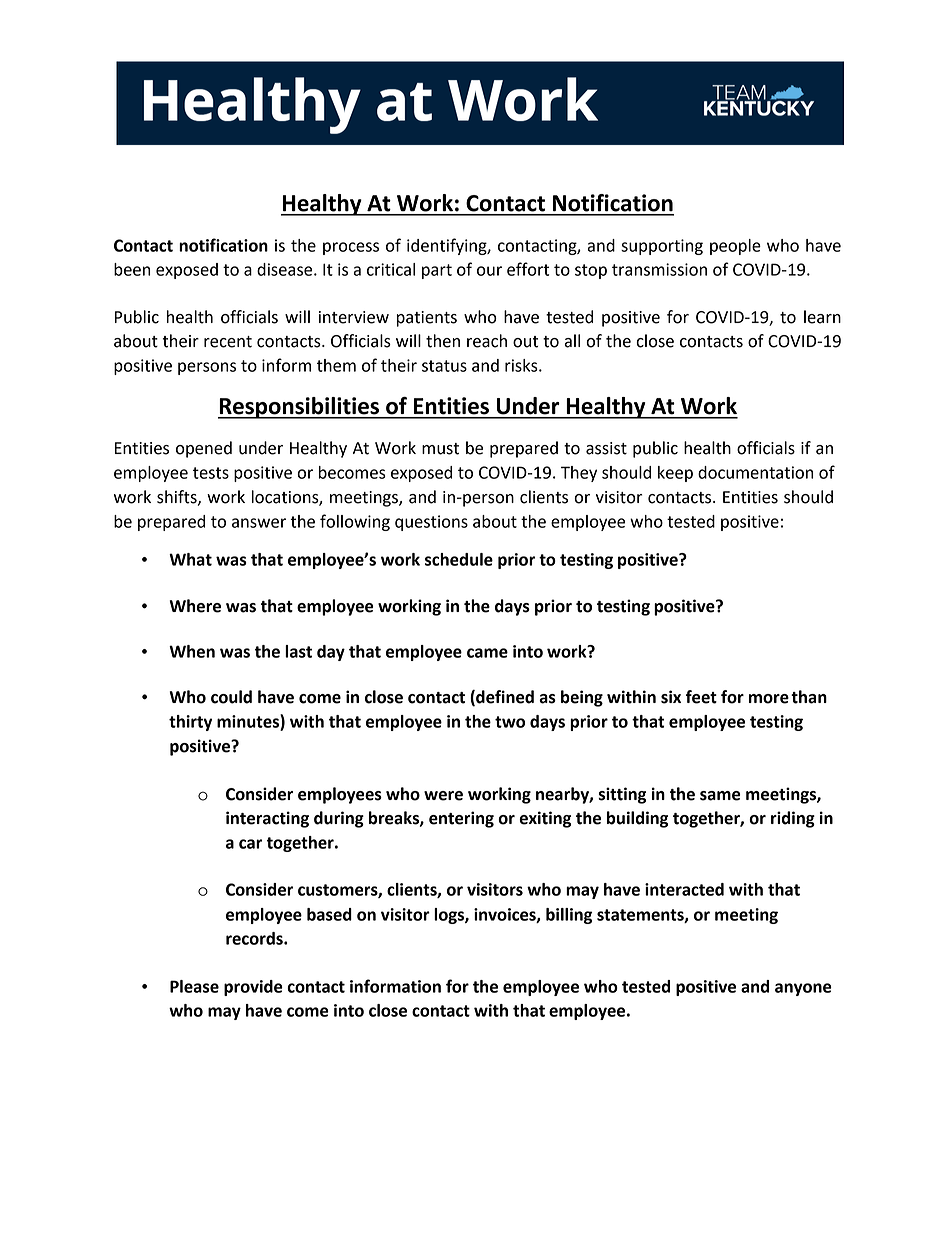 The image size is (952, 1233). I want to click on feet, so click(701, 697).
